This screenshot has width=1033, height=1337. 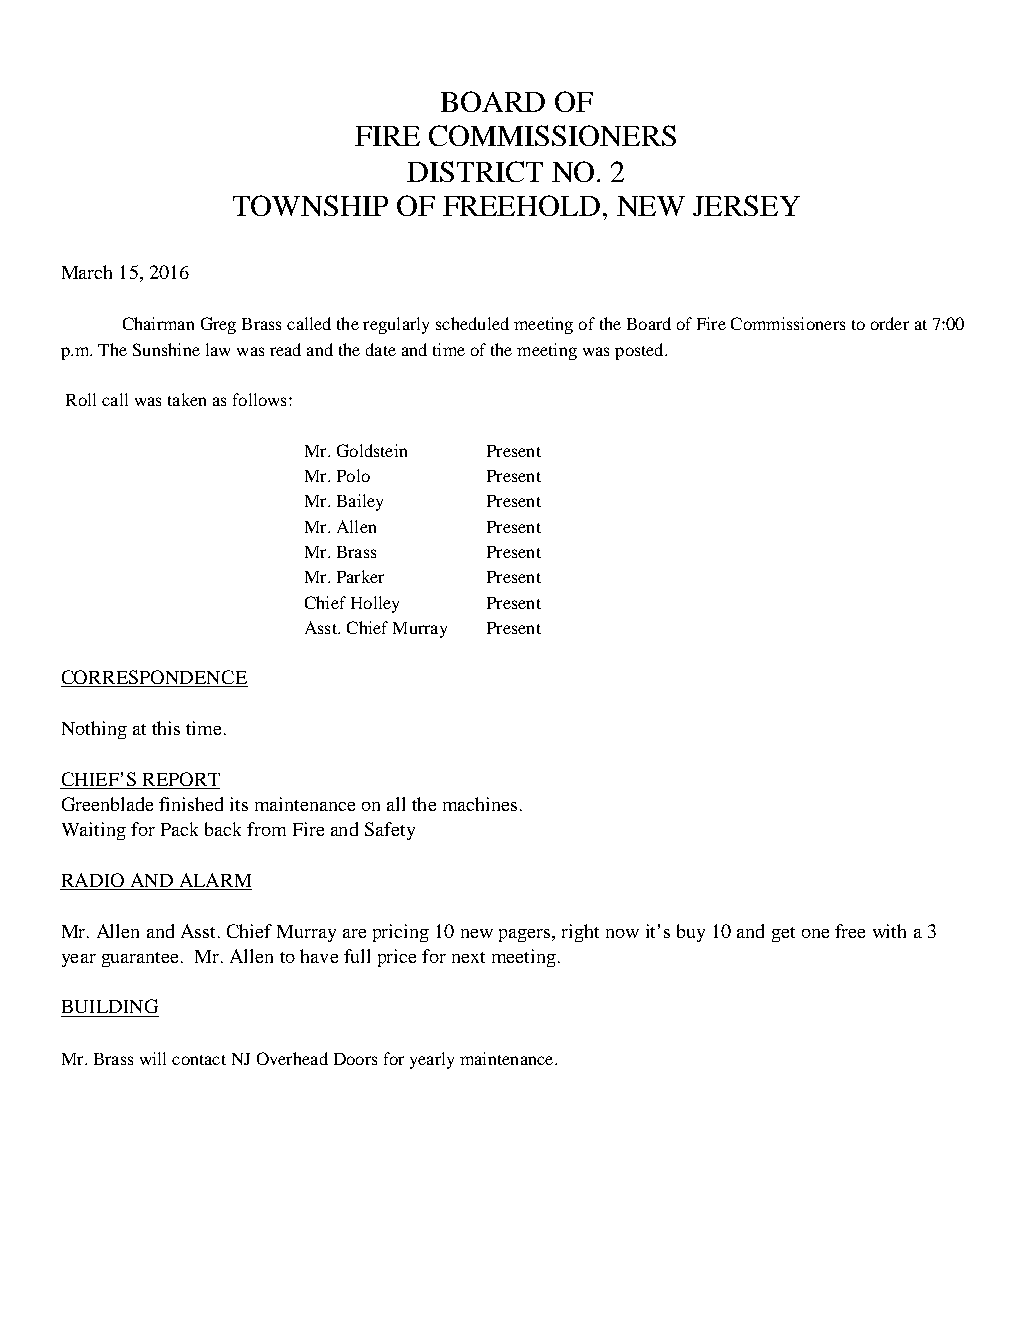 I want to click on JERSEY, so click(x=746, y=205).
